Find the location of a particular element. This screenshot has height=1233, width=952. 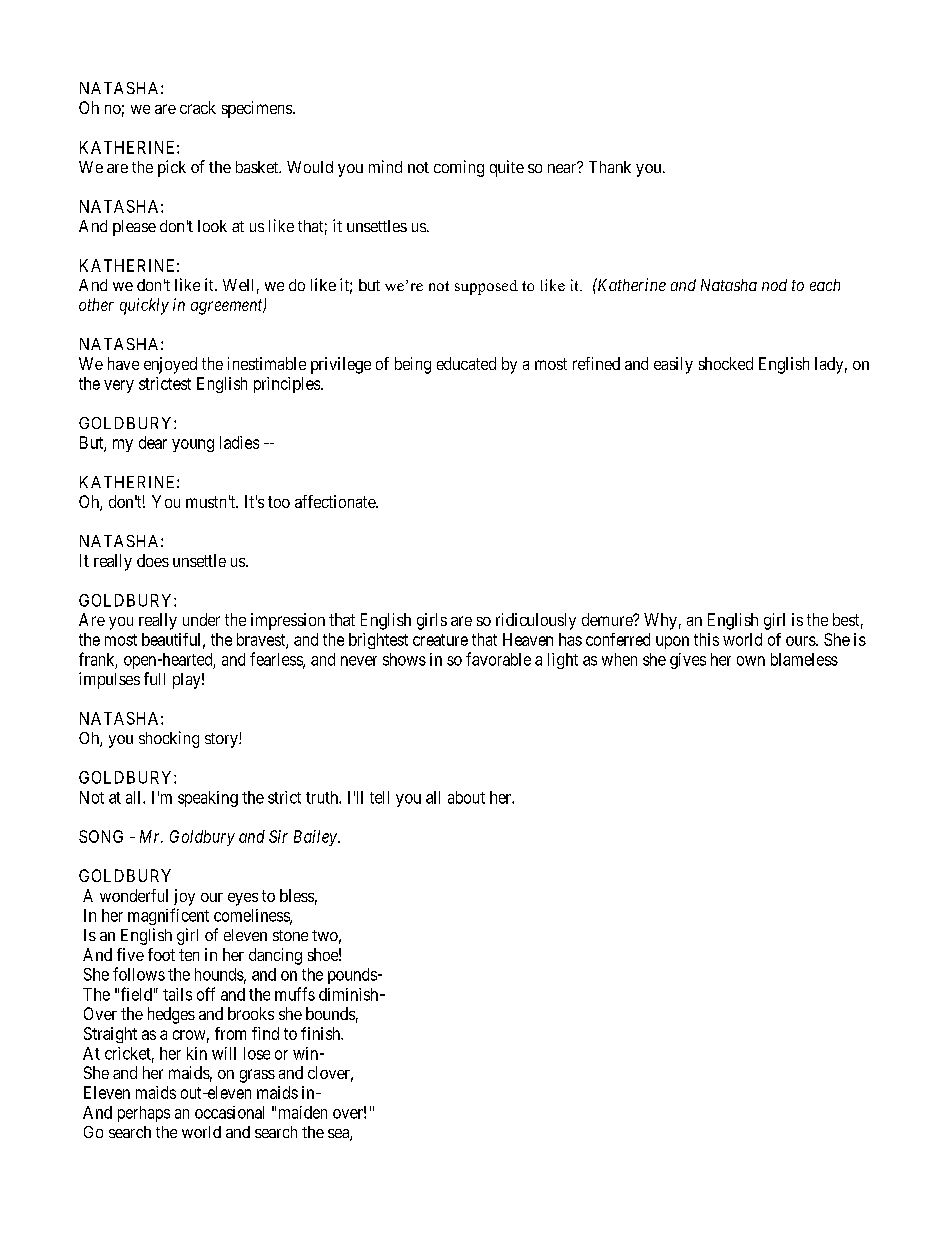

coming is located at coordinates (459, 168).
